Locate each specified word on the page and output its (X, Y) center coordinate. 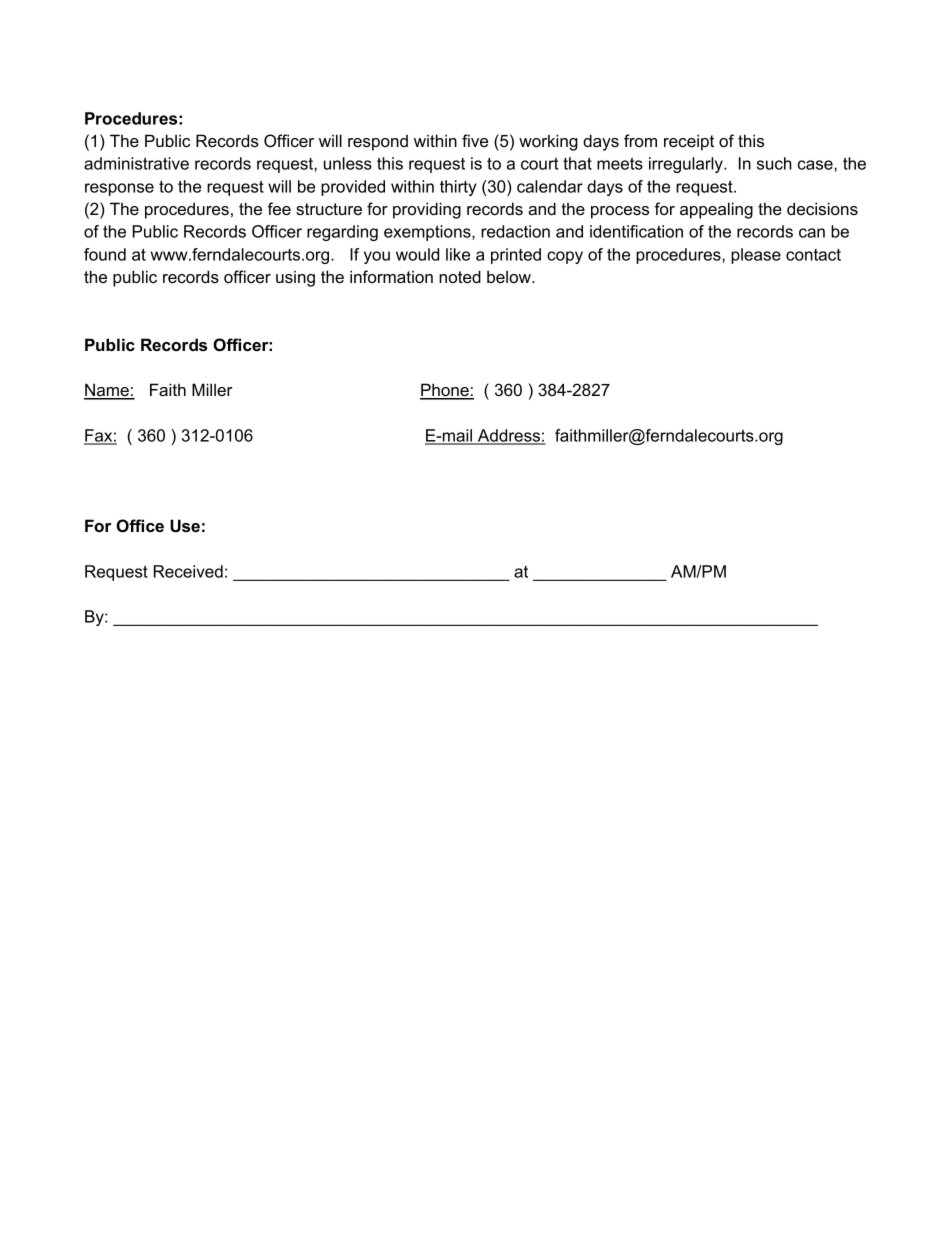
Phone (445, 391)
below (510, 276)
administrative (136, 163)
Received (188, 571)
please (756, 256)
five (475, 140)
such (774, 163)
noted (460, 276)
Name (107, 391)
